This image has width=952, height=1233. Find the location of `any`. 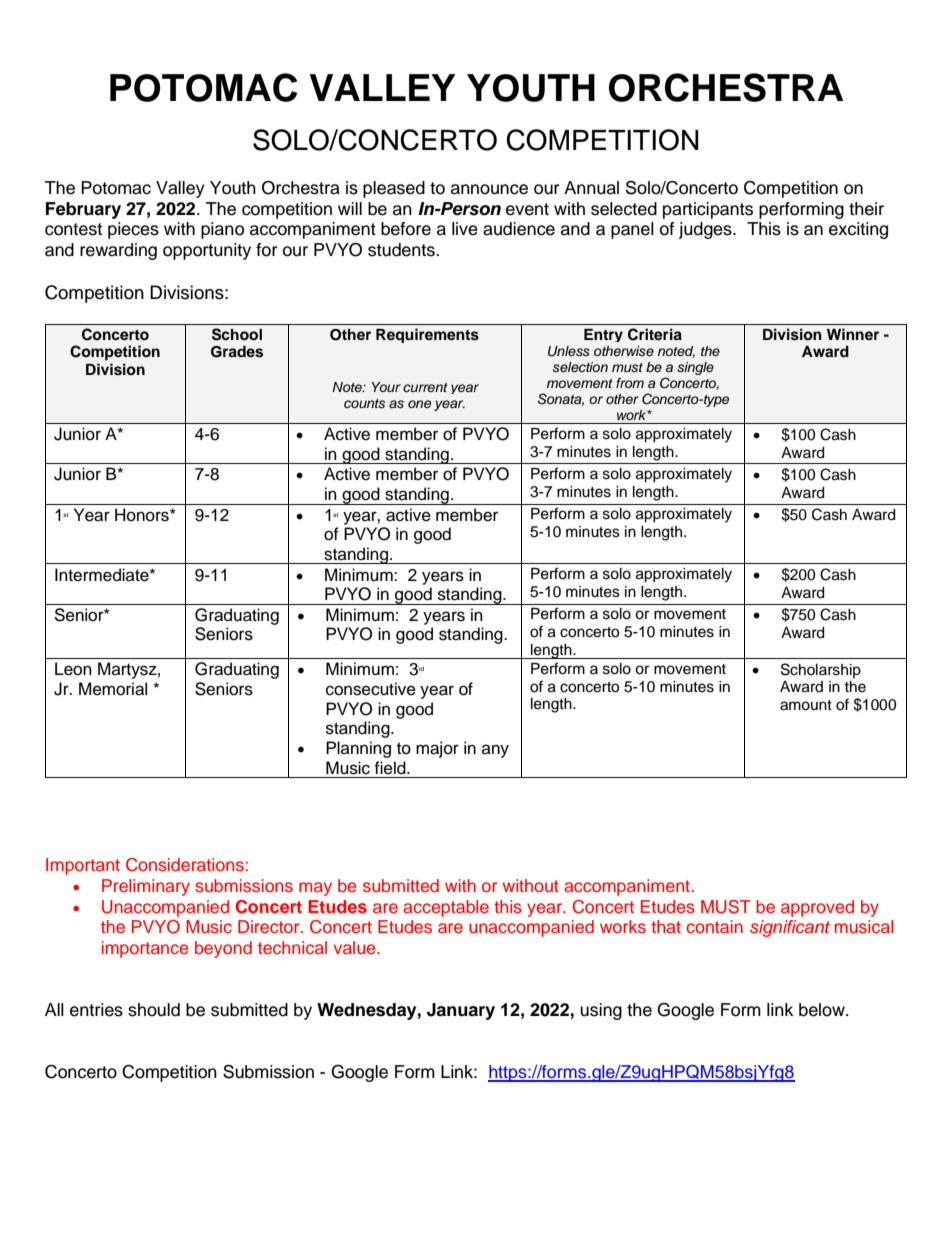

any is located at coordinates (495, 751).
